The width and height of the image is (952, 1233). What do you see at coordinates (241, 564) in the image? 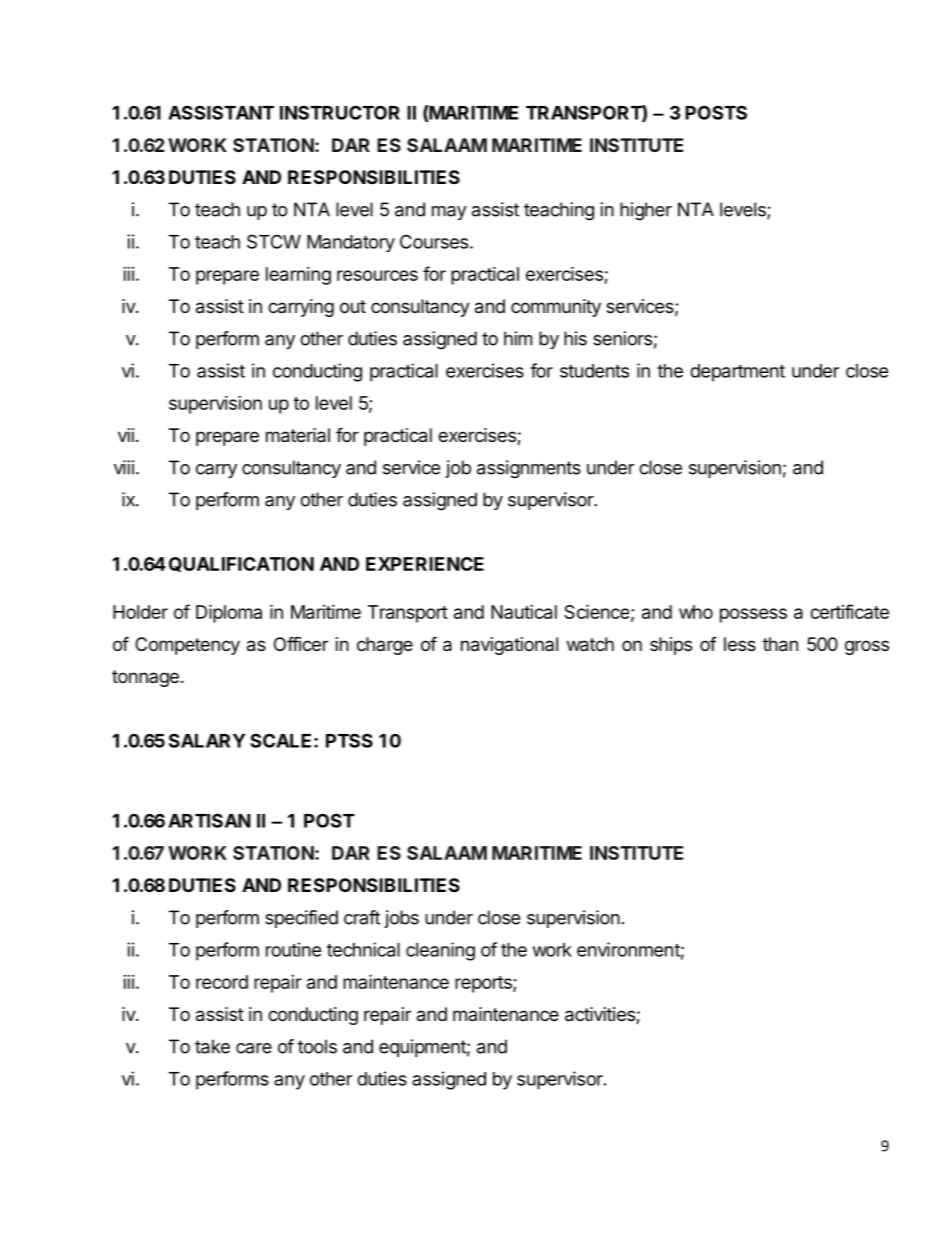
I see `QUALIFICATION` at bounding box center [241, 564].
